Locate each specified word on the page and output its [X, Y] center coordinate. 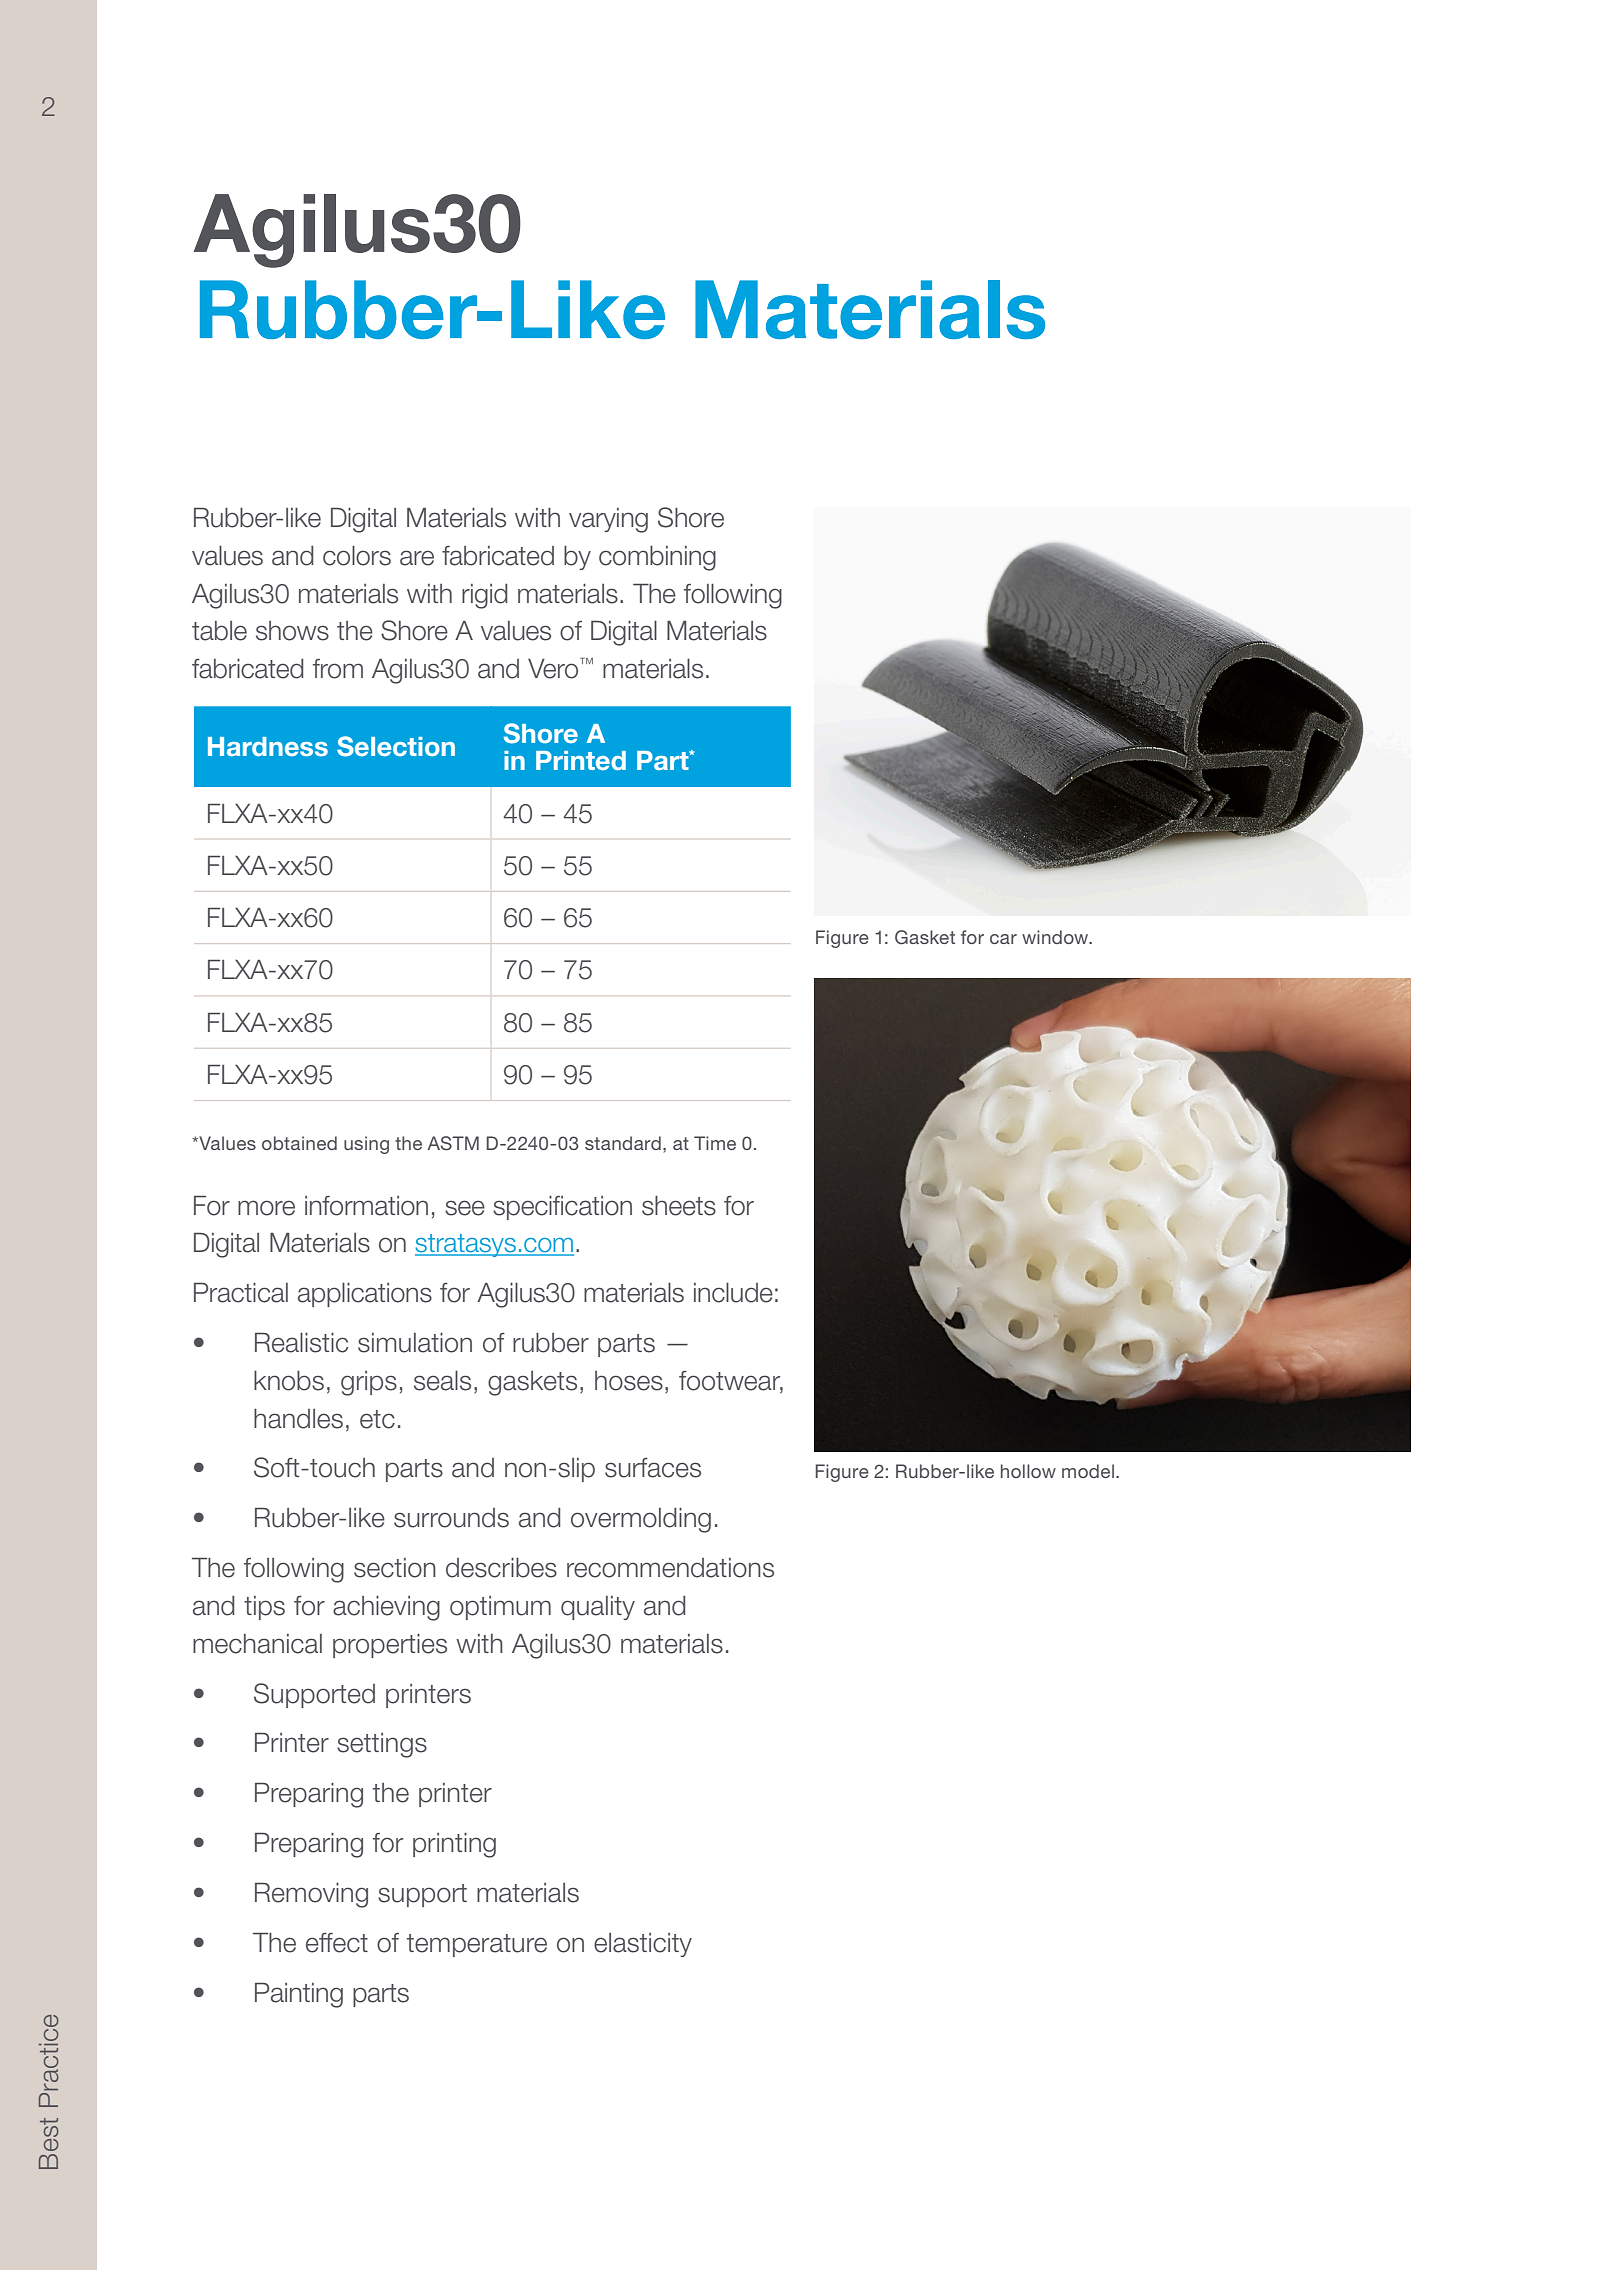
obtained [299, 1143]
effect [337, 1943]
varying [608, 520]
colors [357, 556]
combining [657, 558]
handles [298, 1419]
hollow [1028, 1471]
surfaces [653, 1468]
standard [623, 1143]
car [1003, 939]
